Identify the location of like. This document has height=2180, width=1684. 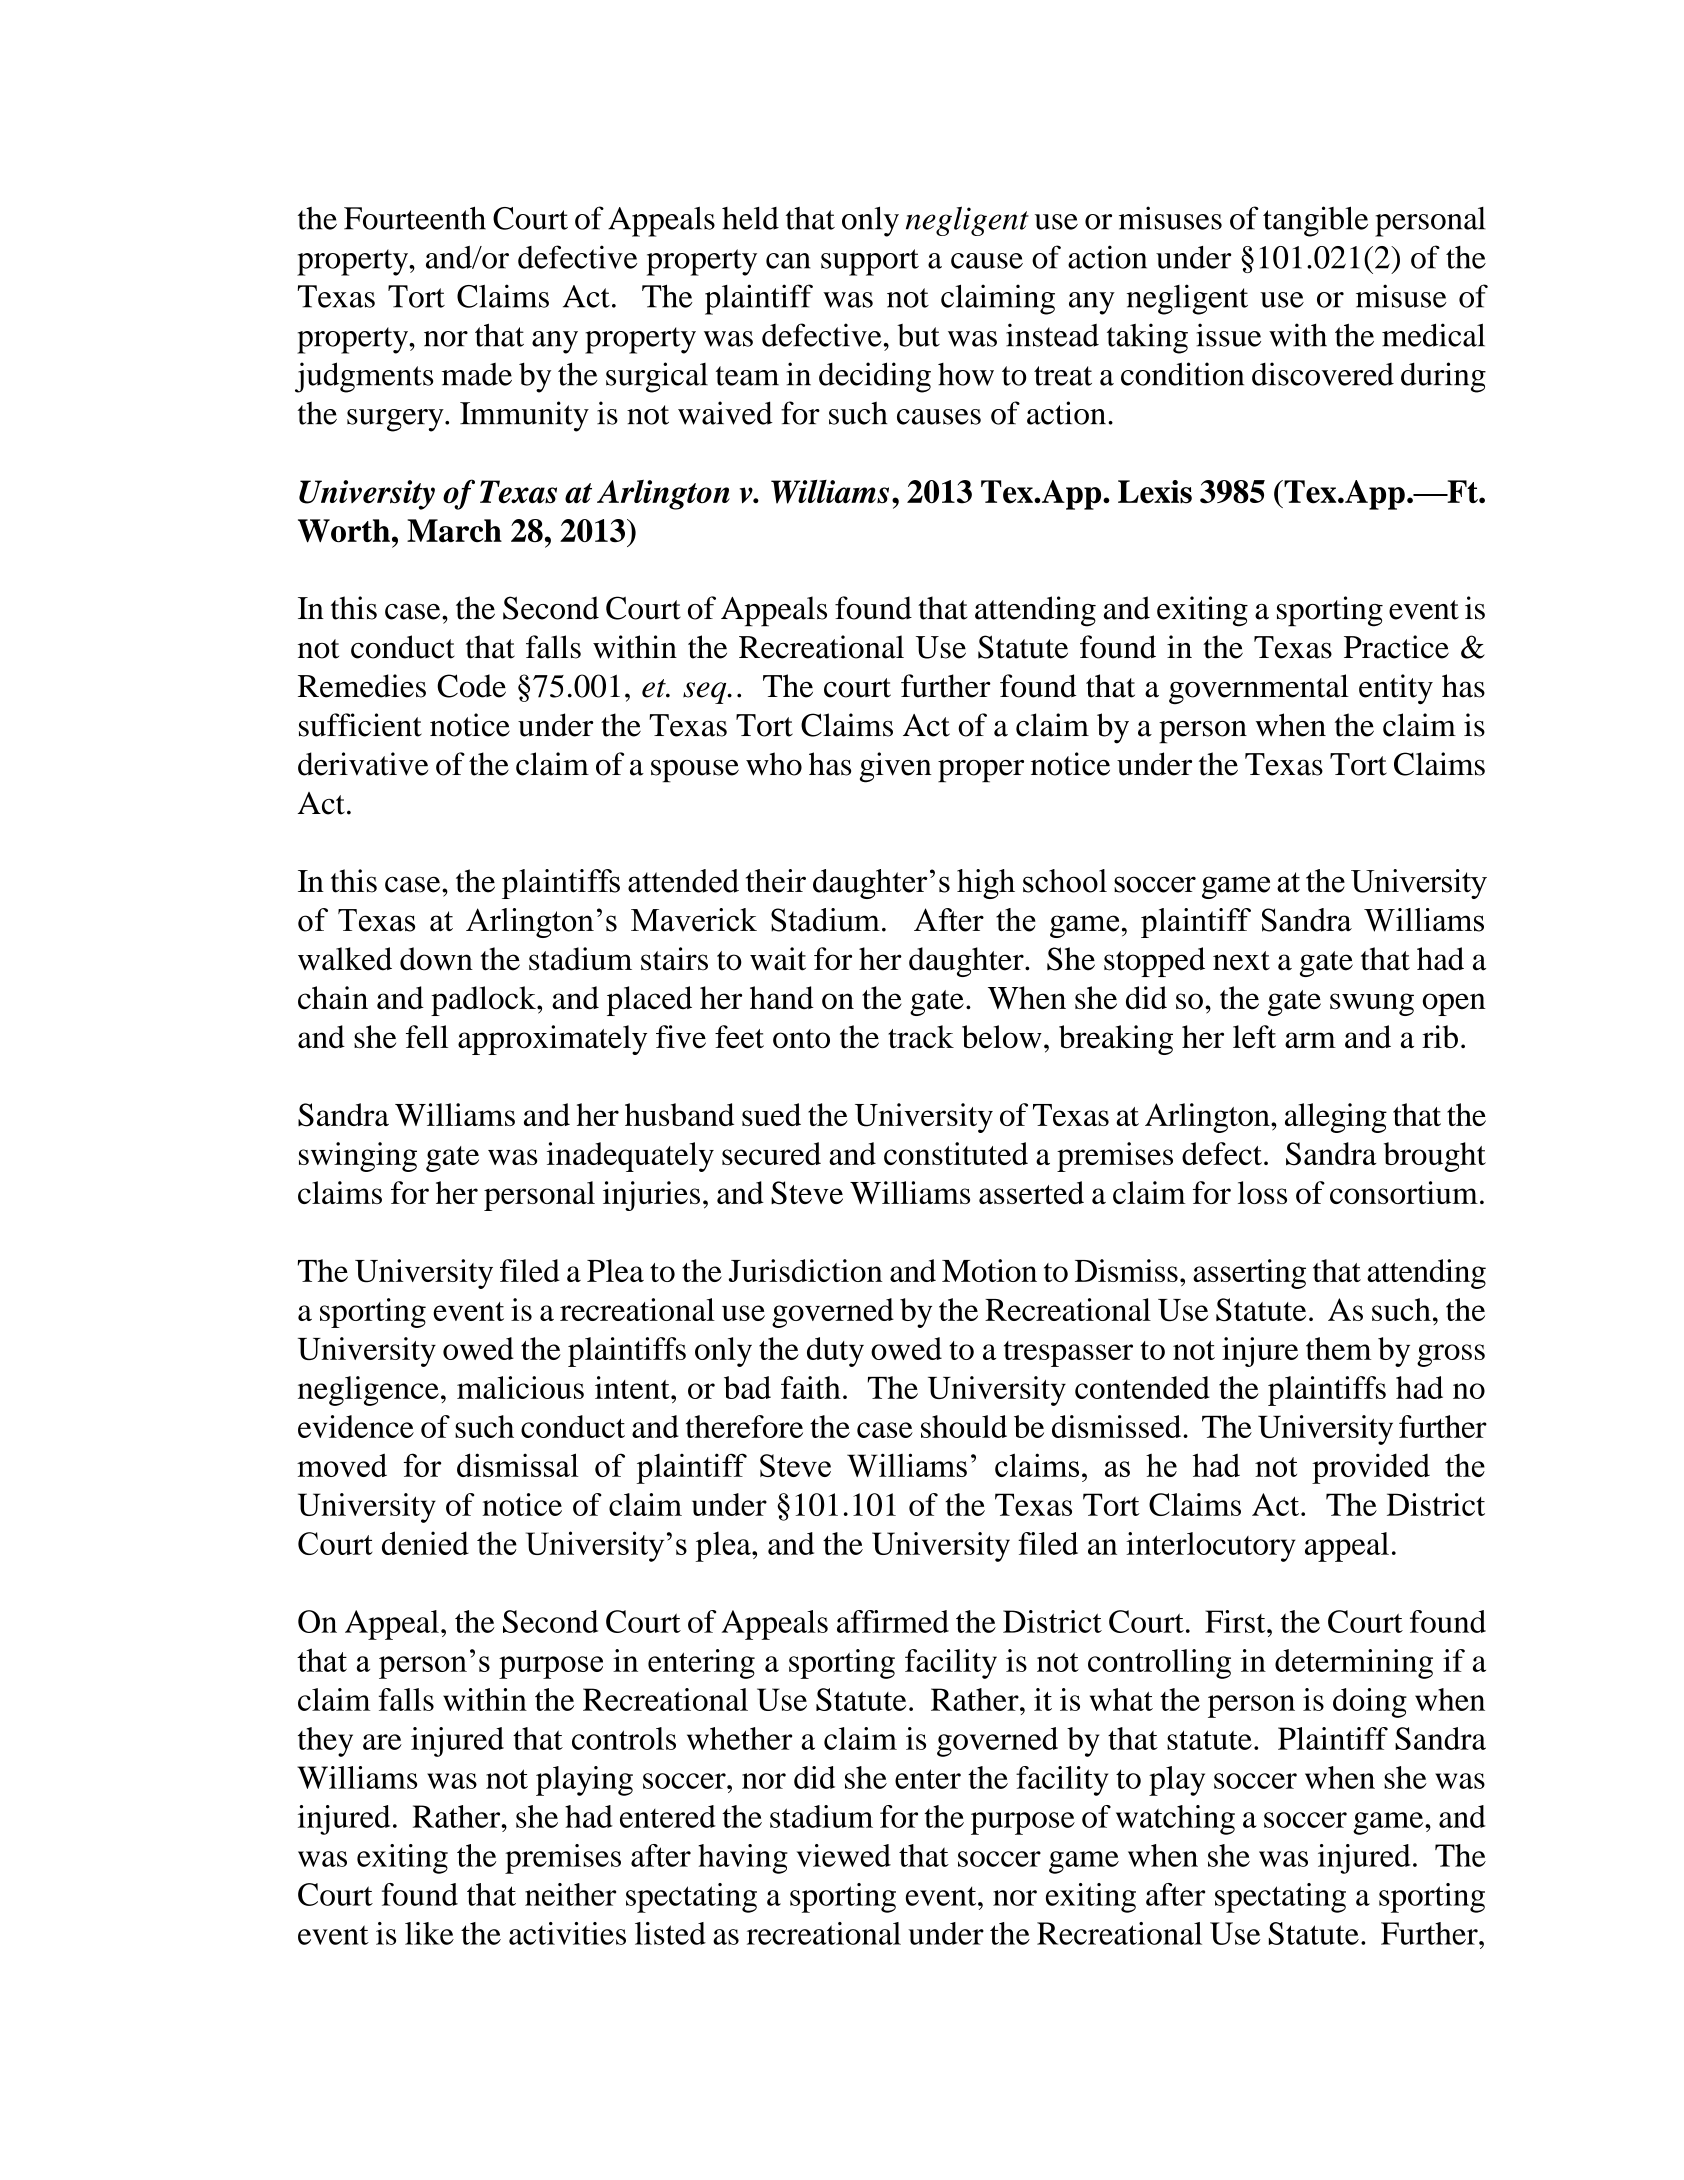
(429, 1933).
